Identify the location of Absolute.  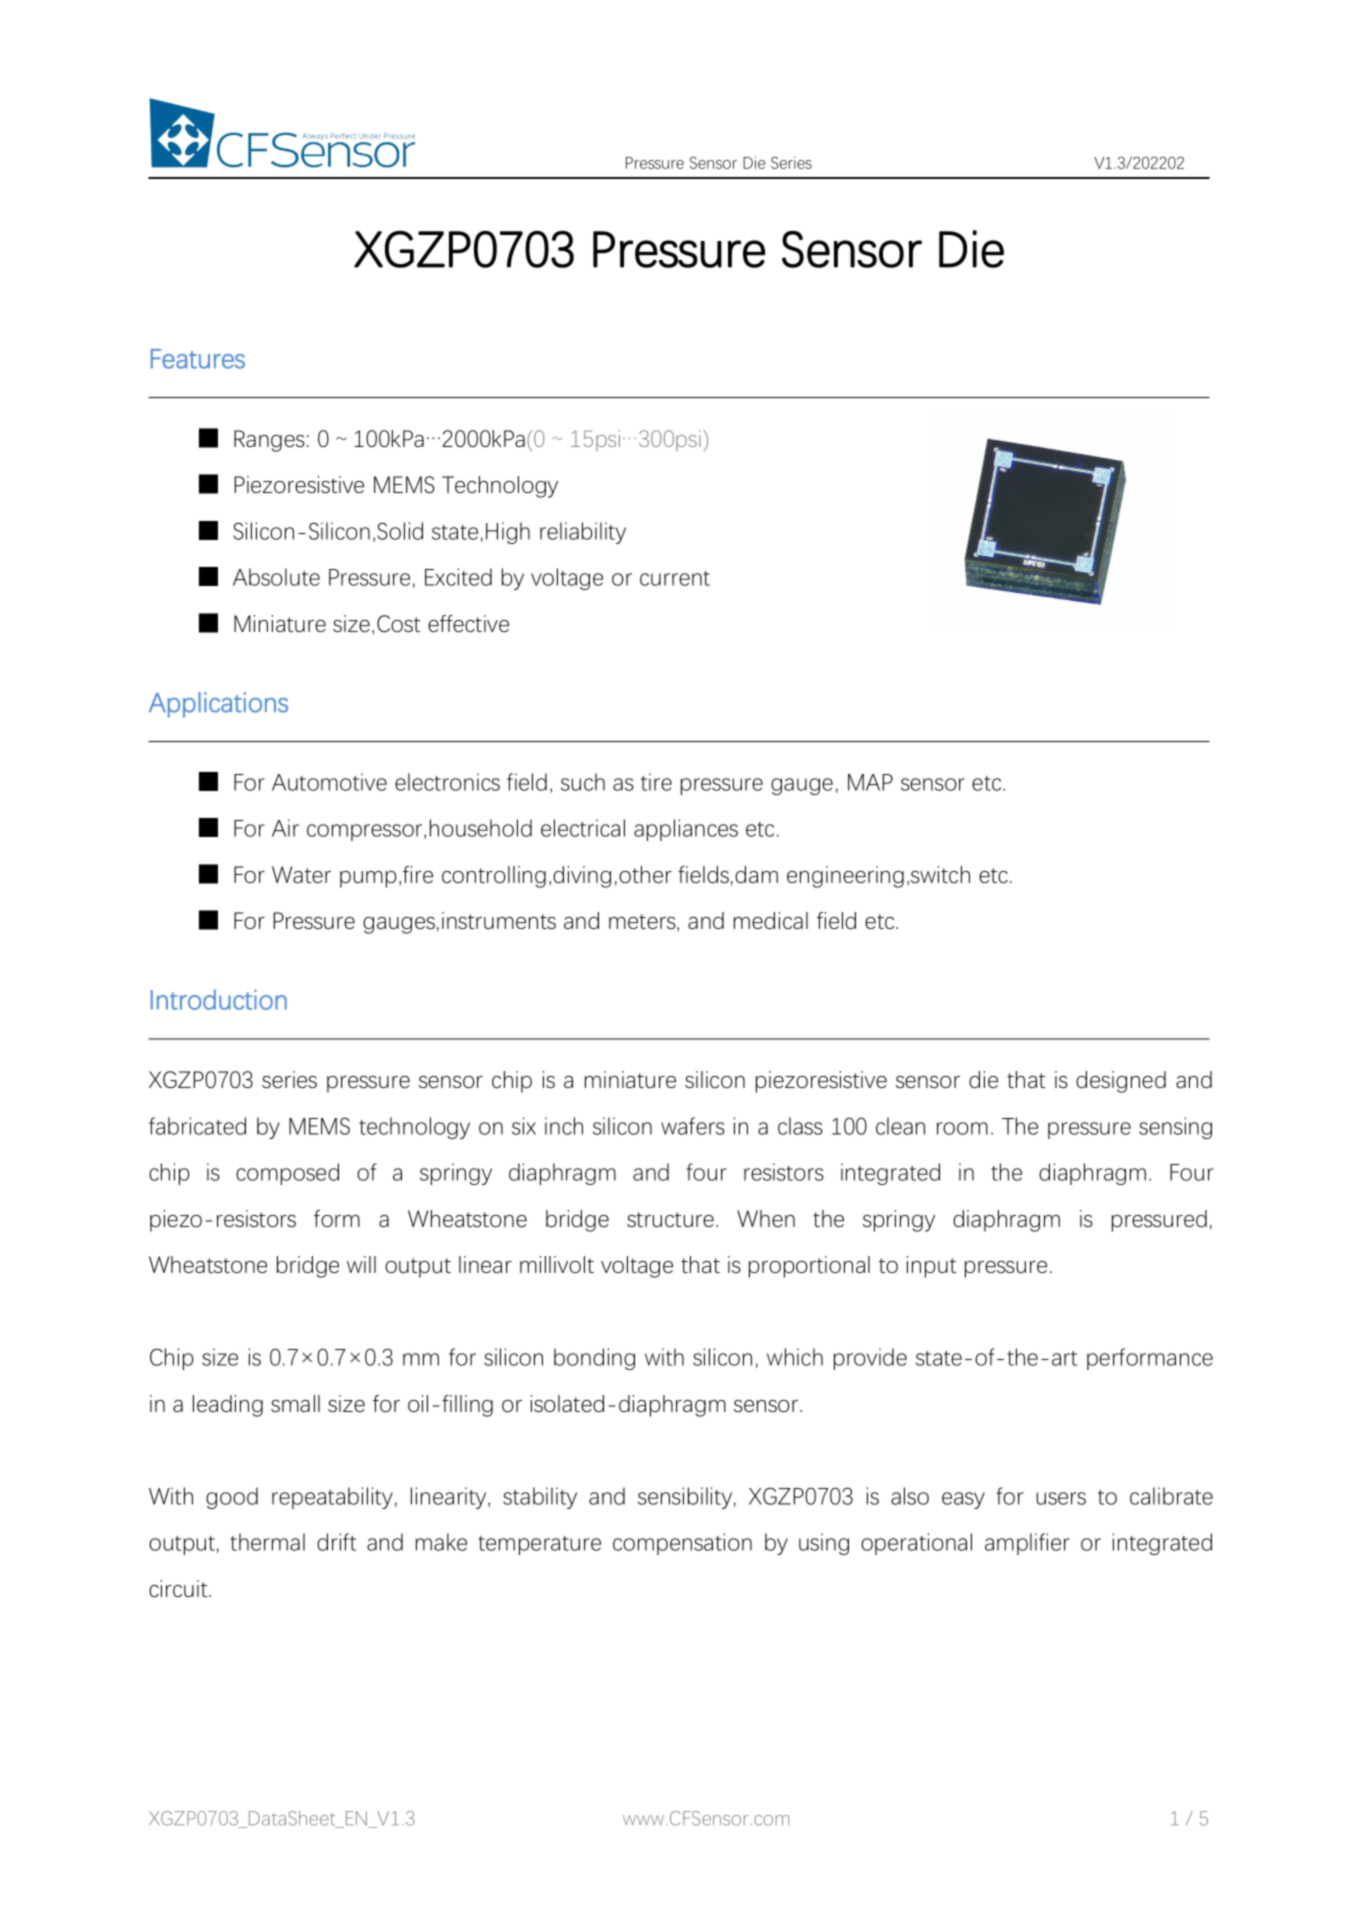
(276, 577).
